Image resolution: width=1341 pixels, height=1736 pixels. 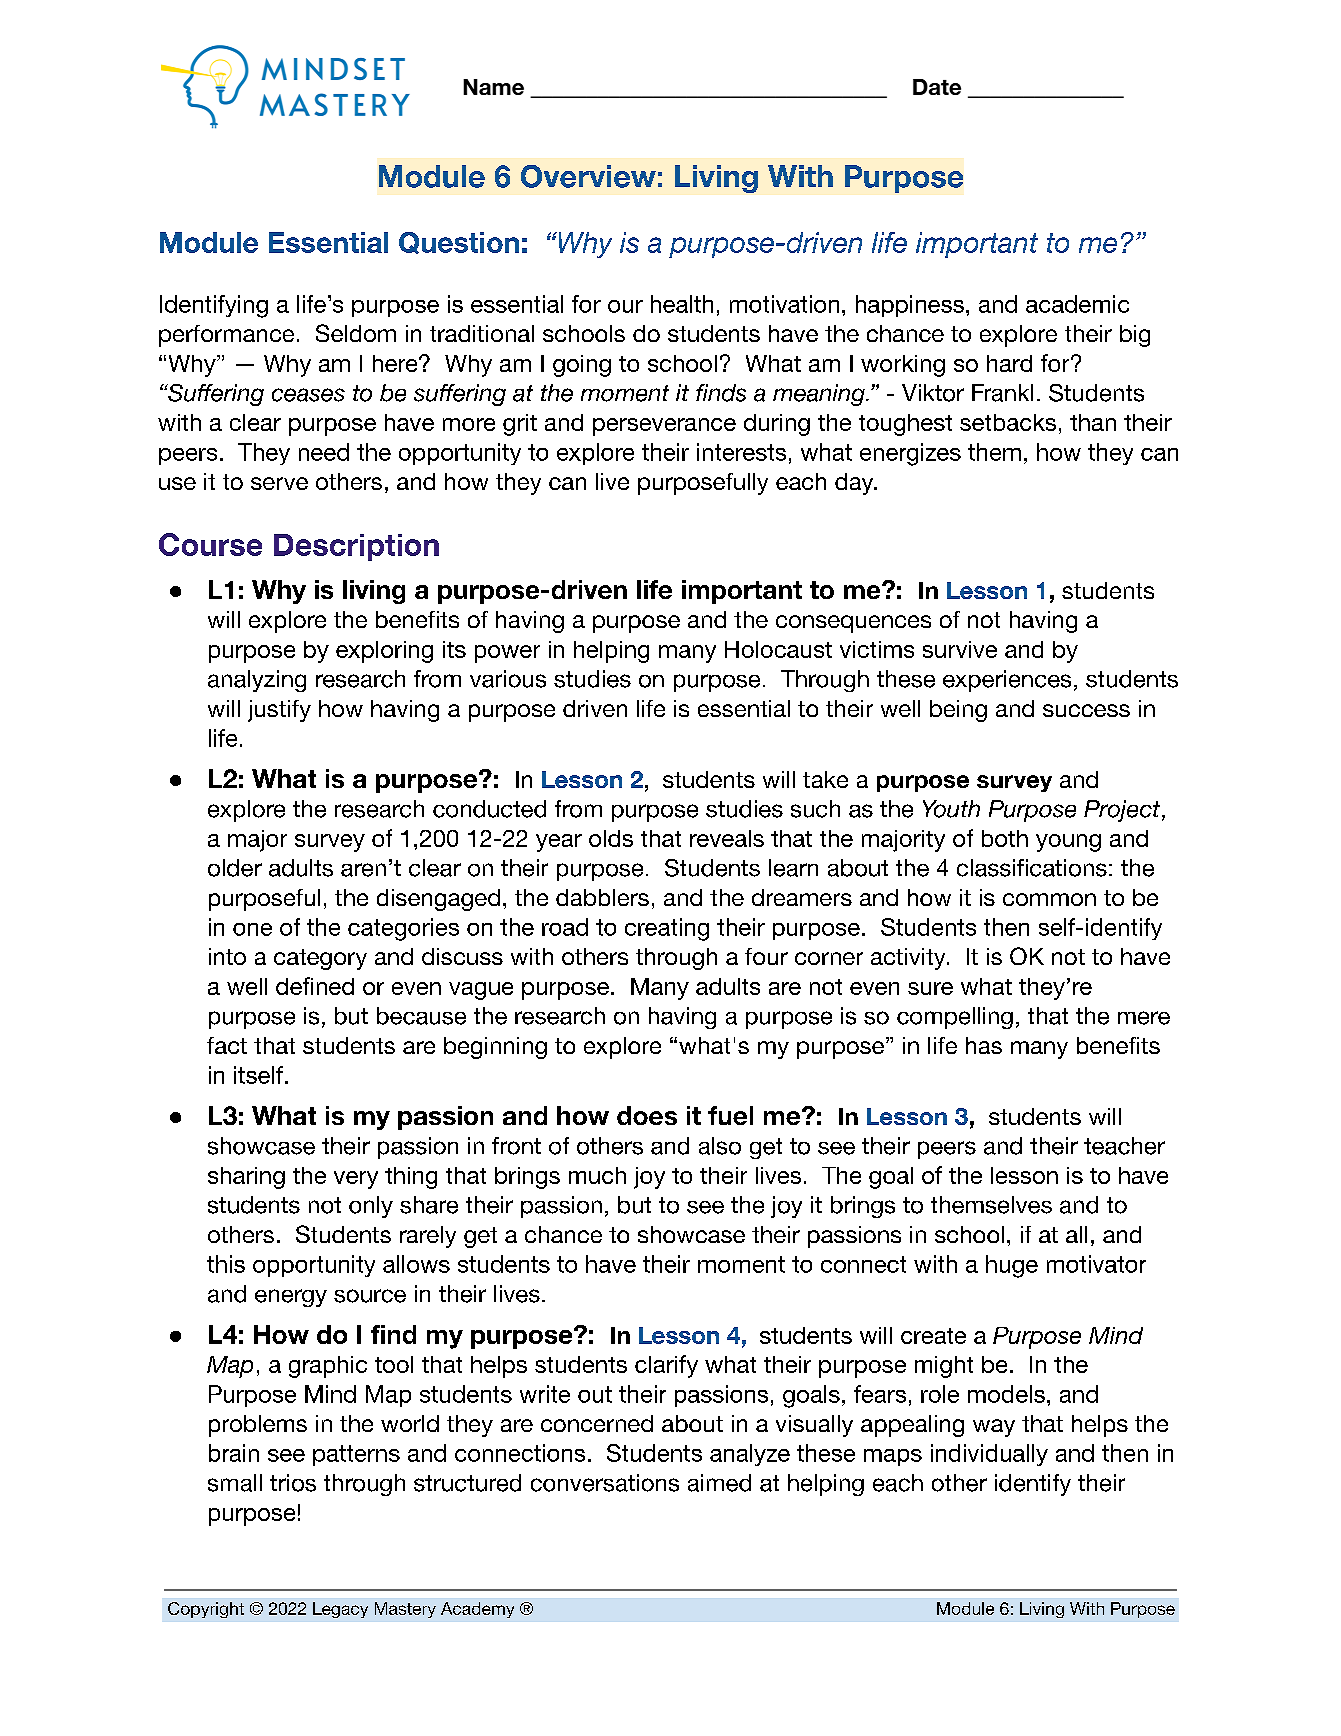 I want to click on common, so click(x=1049, y=899).
